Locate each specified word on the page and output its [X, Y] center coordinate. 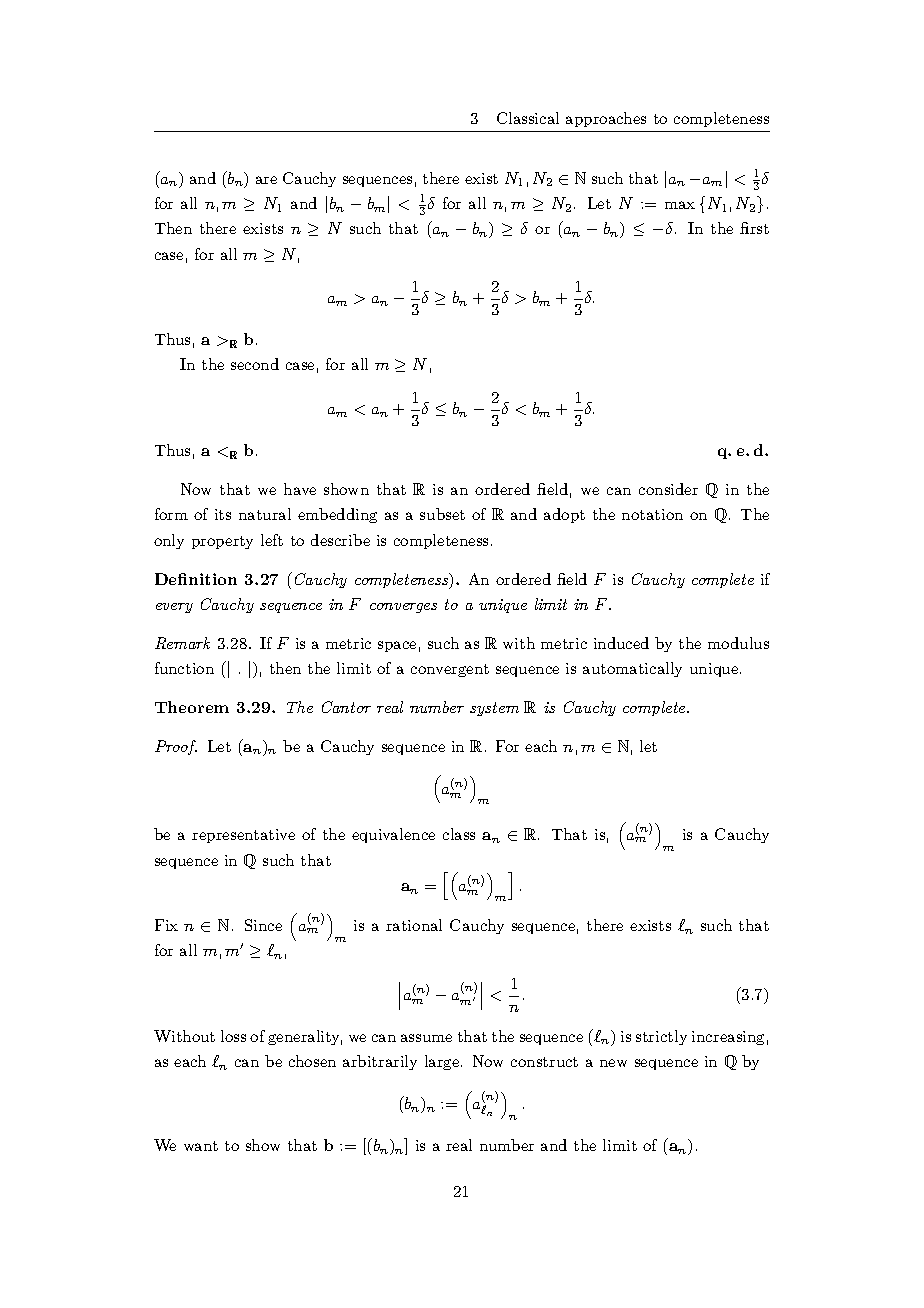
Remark [182, 643]
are [266, 180]
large [443, 1062]
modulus [738, 643]
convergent [450, 670]
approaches [606, 119]
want [201, 1146]
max [680, 205]
